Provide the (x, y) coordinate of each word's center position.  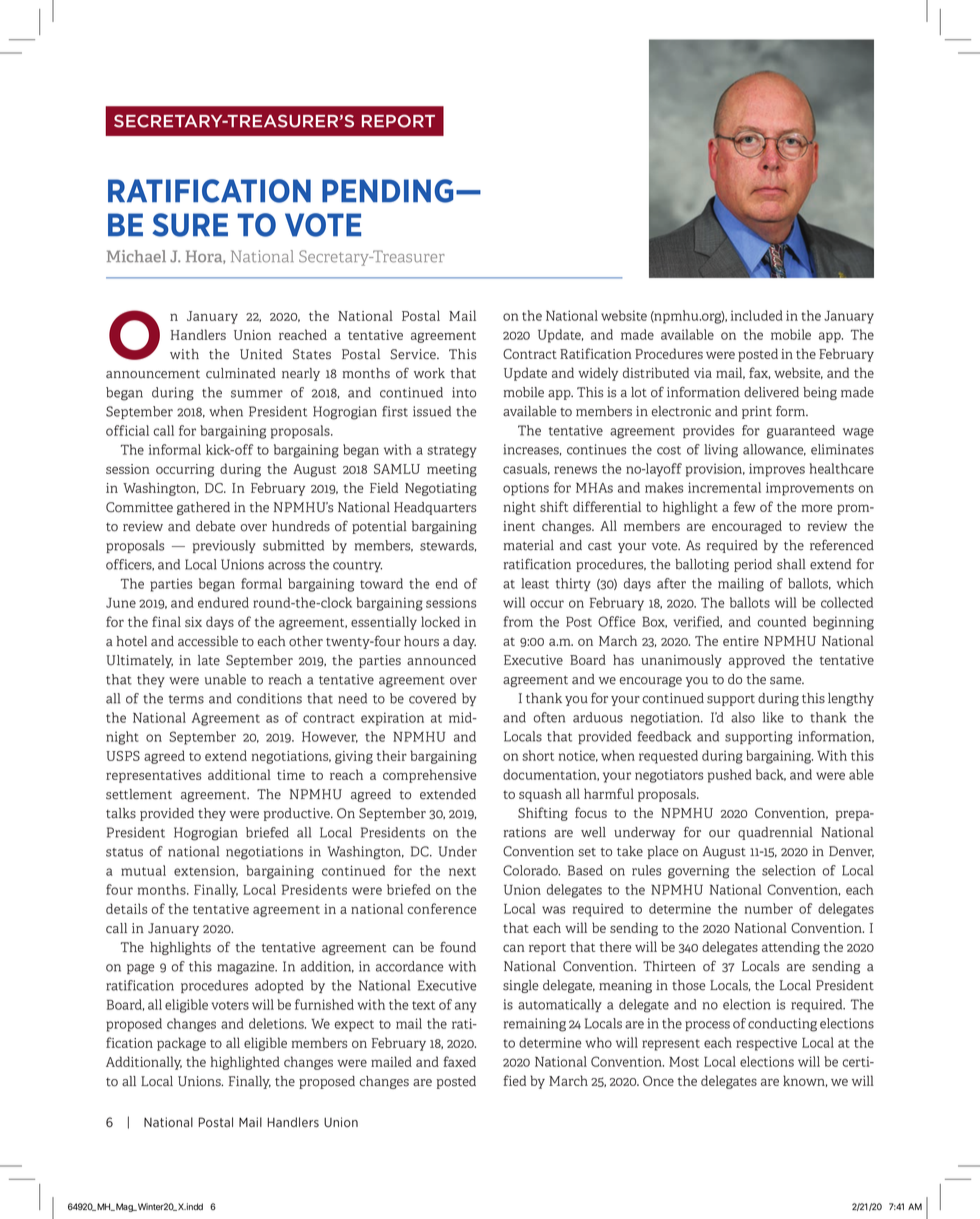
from (518, 621)
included (757, 315)
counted (781, 621)
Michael (136, 256)
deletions (277, 1023)
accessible (208, 641)
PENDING (387, 191)
